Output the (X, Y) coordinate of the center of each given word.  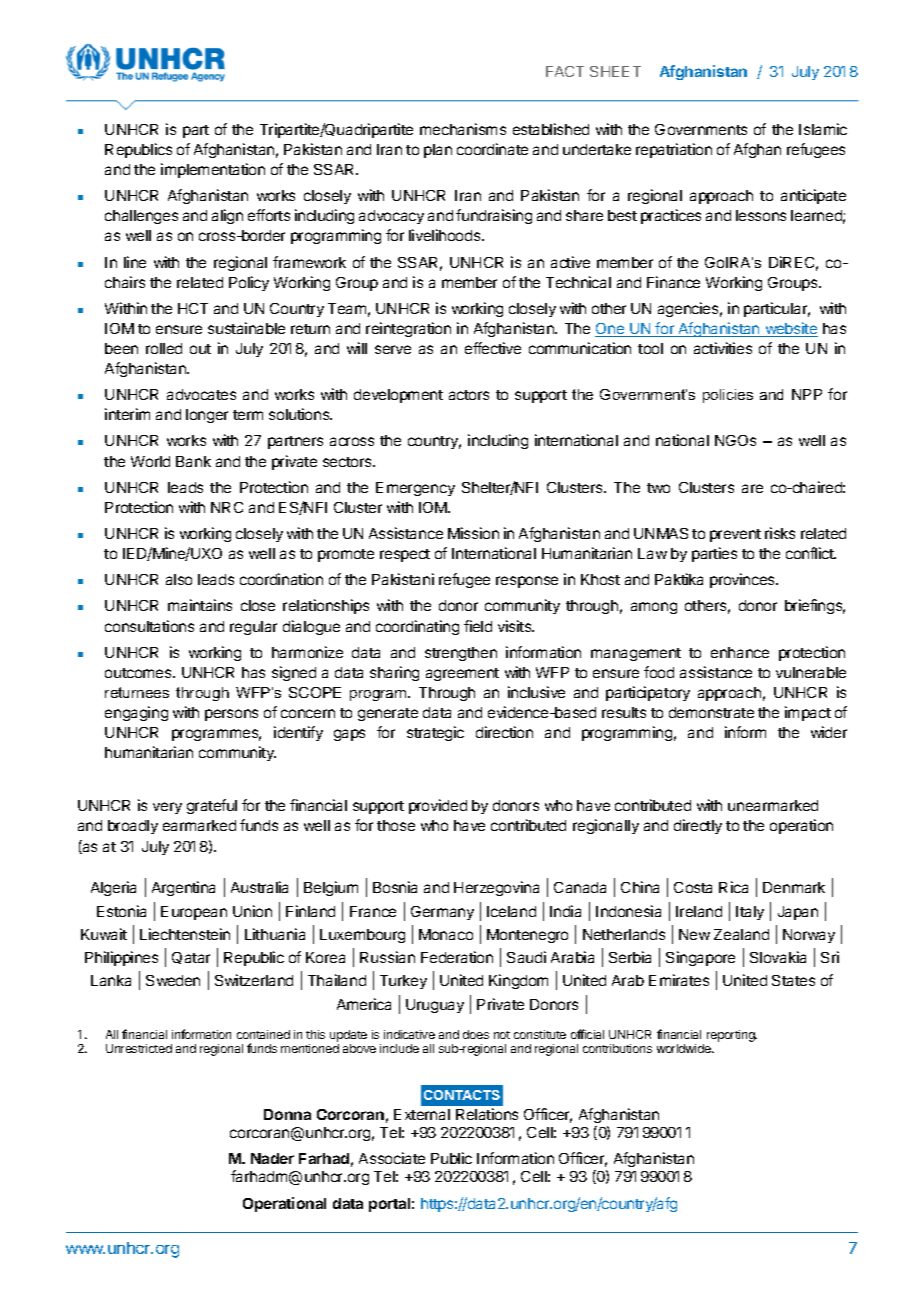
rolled (164, 348)
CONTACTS (462, 1095)
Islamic (823, 129)
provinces (744, 580)
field (478, 626)
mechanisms (463, 129)
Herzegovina (496, 888)
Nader (272, 1158)
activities (723, 348)
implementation (213, 170)
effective (493, 348)
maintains (200, 605)
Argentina (183, 888)
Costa (693, 887)
